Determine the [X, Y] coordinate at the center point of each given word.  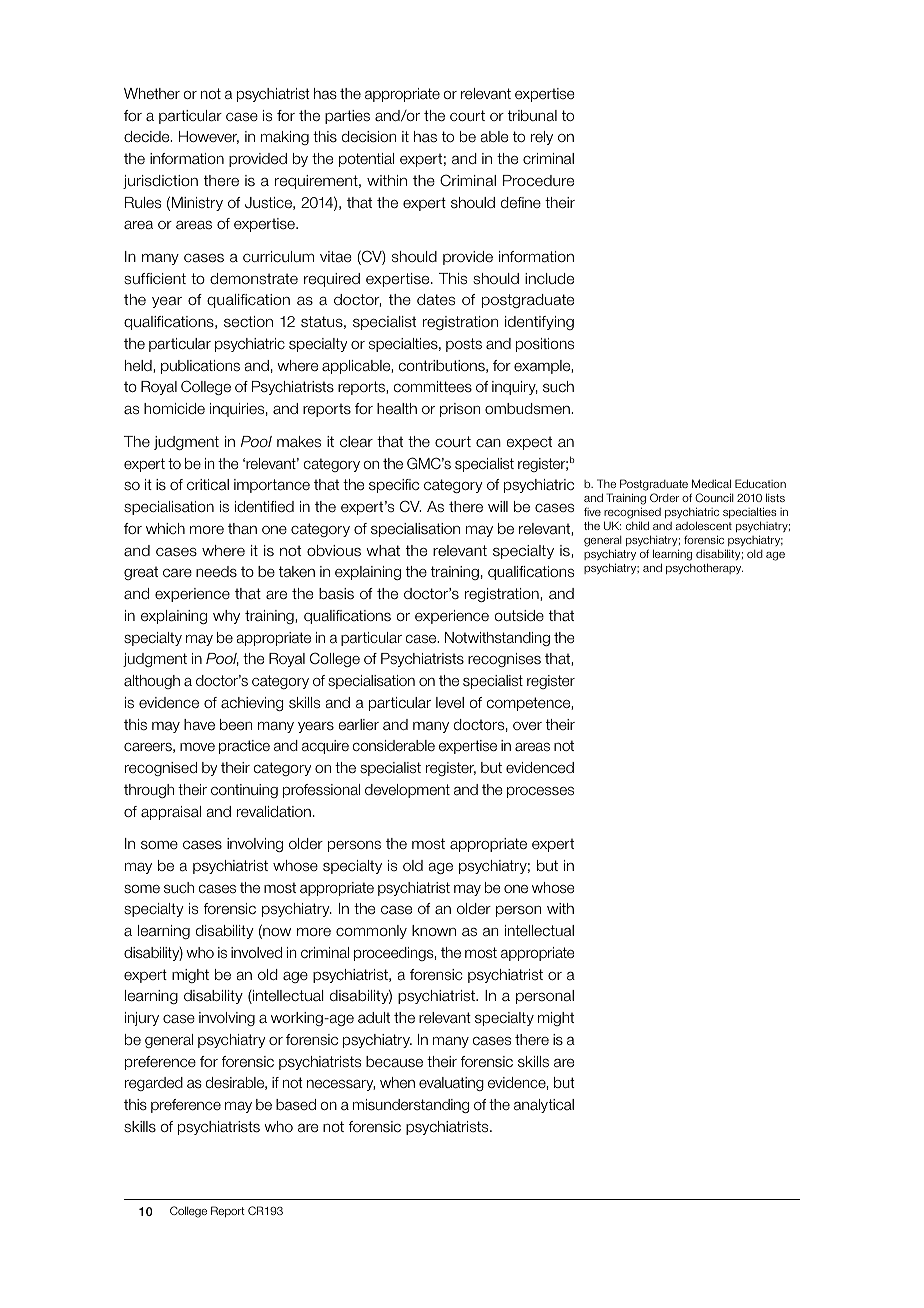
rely [542, 138]
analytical [544, 1106]
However [209, 137]
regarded [154, 1084]
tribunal [532, 116]
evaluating [451, 1084]
